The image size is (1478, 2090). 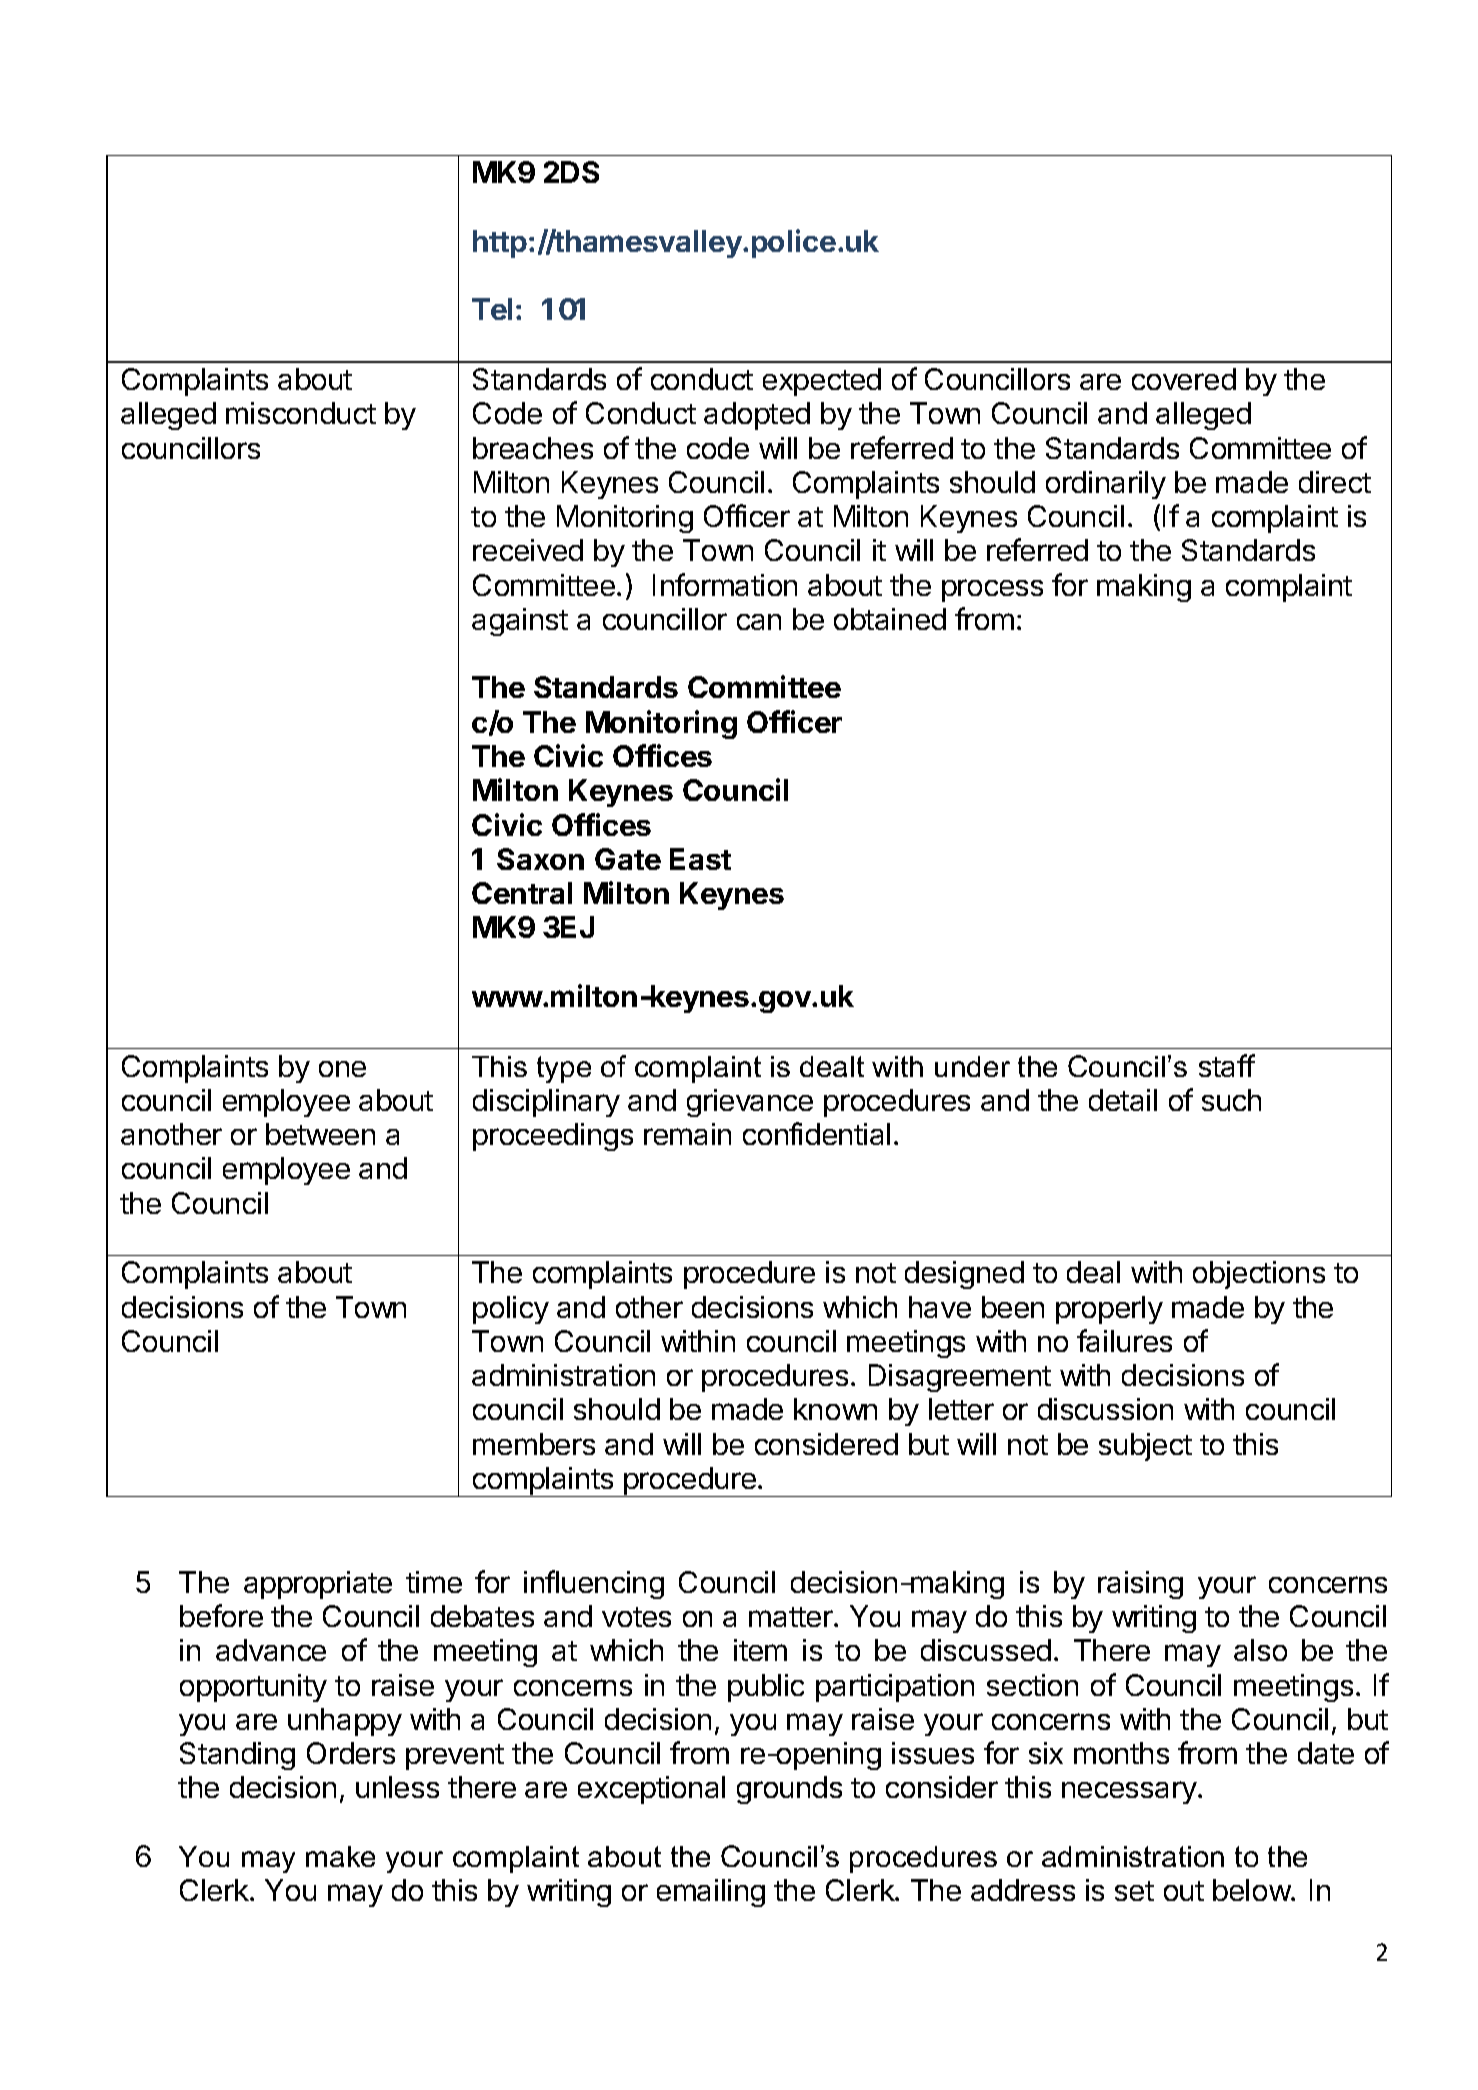 I want to click on such, so click(x=1231, y=1100).
